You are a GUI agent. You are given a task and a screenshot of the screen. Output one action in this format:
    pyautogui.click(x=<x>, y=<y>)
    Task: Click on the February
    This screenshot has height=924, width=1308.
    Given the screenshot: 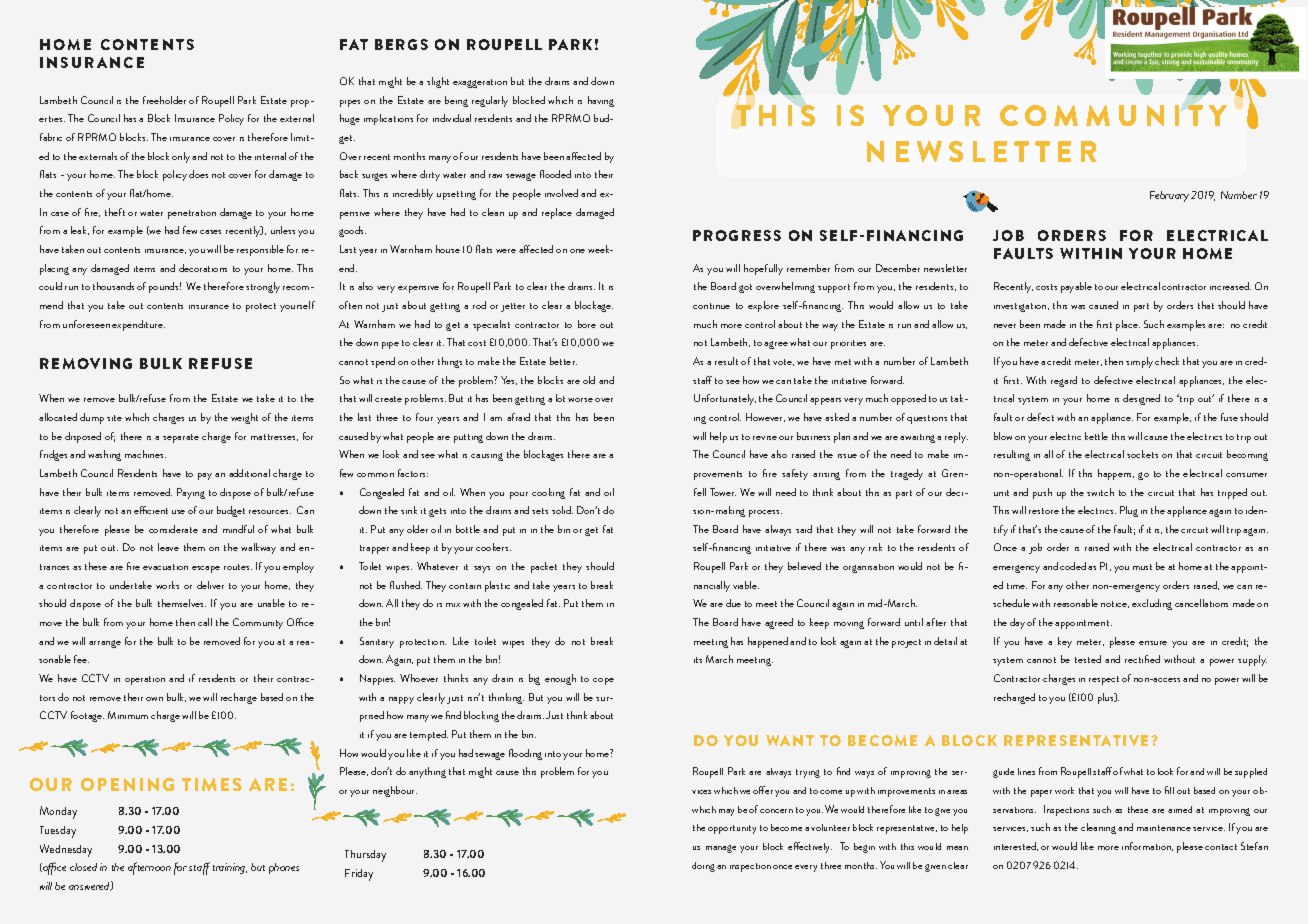 What is the action you would take?
    pyautogui.click(x=1169, y=196)
